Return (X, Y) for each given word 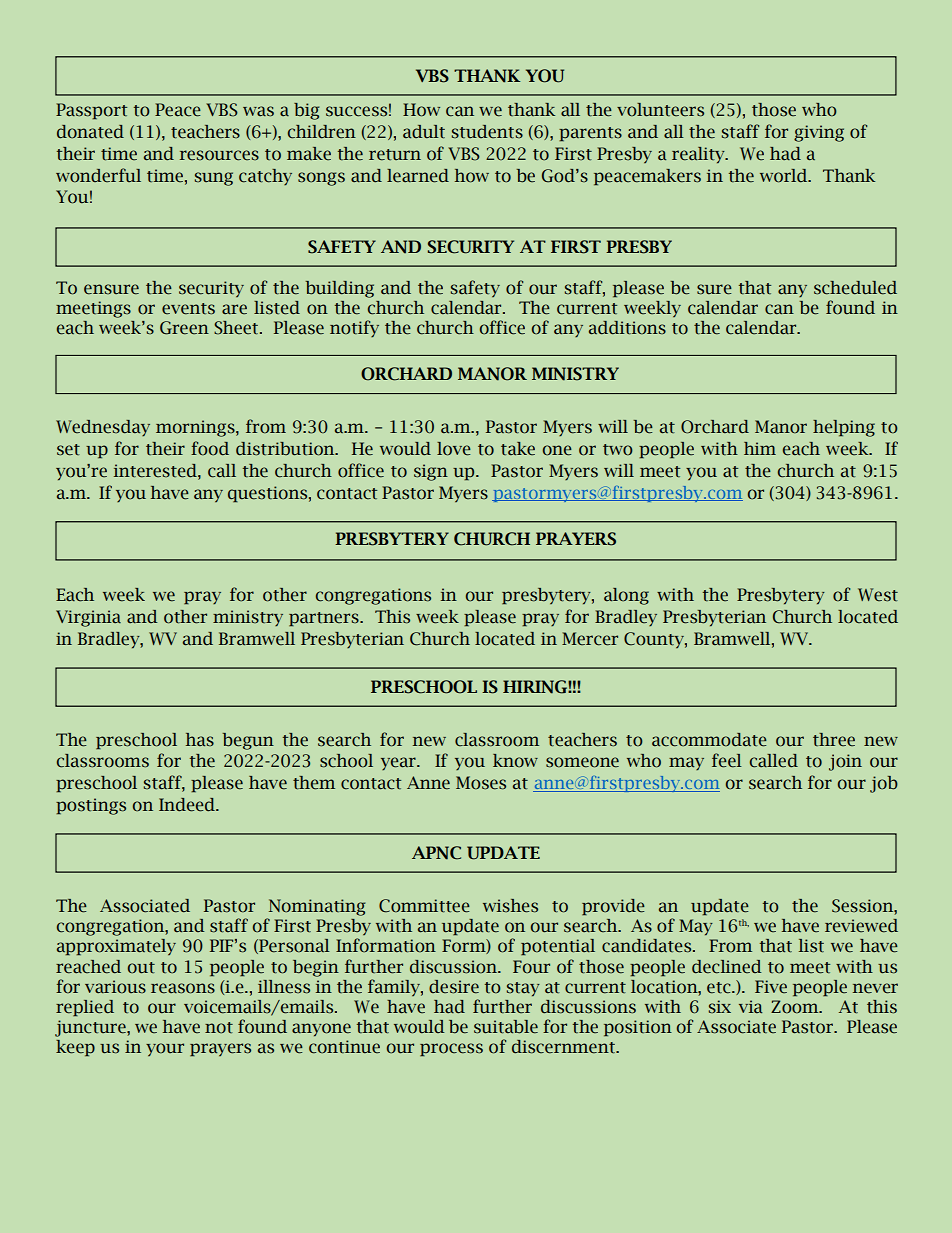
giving (819, 133)
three (834, 740)
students (487, 132)
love (454, 449)
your (165, 1049)
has (200, 740)
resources (219, 155)
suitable (506, 1027)
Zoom (796, 1007)
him (760, 448)
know (515, 761)
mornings (196, 428)
